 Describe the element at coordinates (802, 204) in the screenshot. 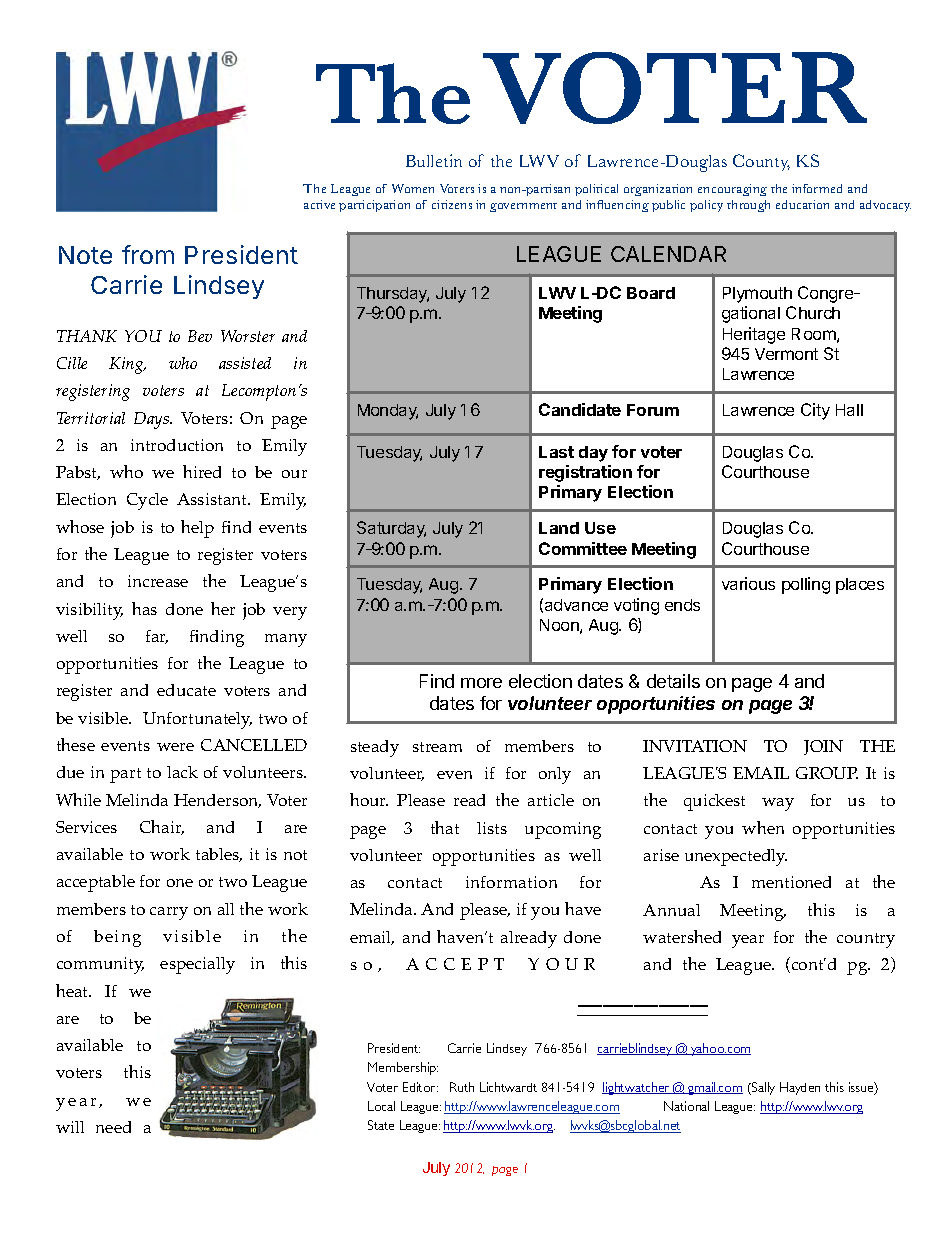

I see `education` at that location.
